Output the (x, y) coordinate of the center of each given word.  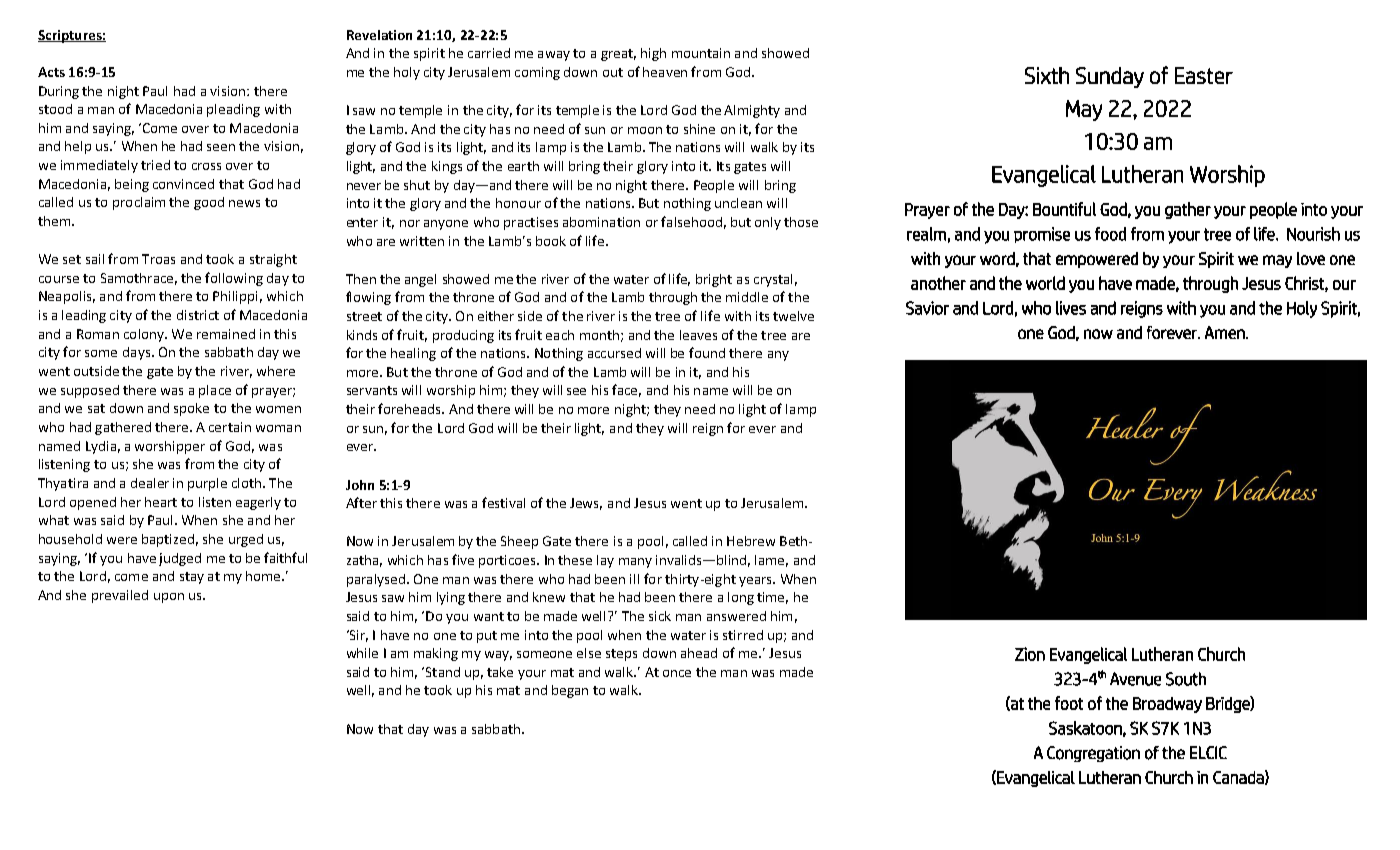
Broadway (1167, 705)
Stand (441, 672)
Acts (51, 72)
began (570, 691)
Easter (1204, 75)
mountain (701, 53)
